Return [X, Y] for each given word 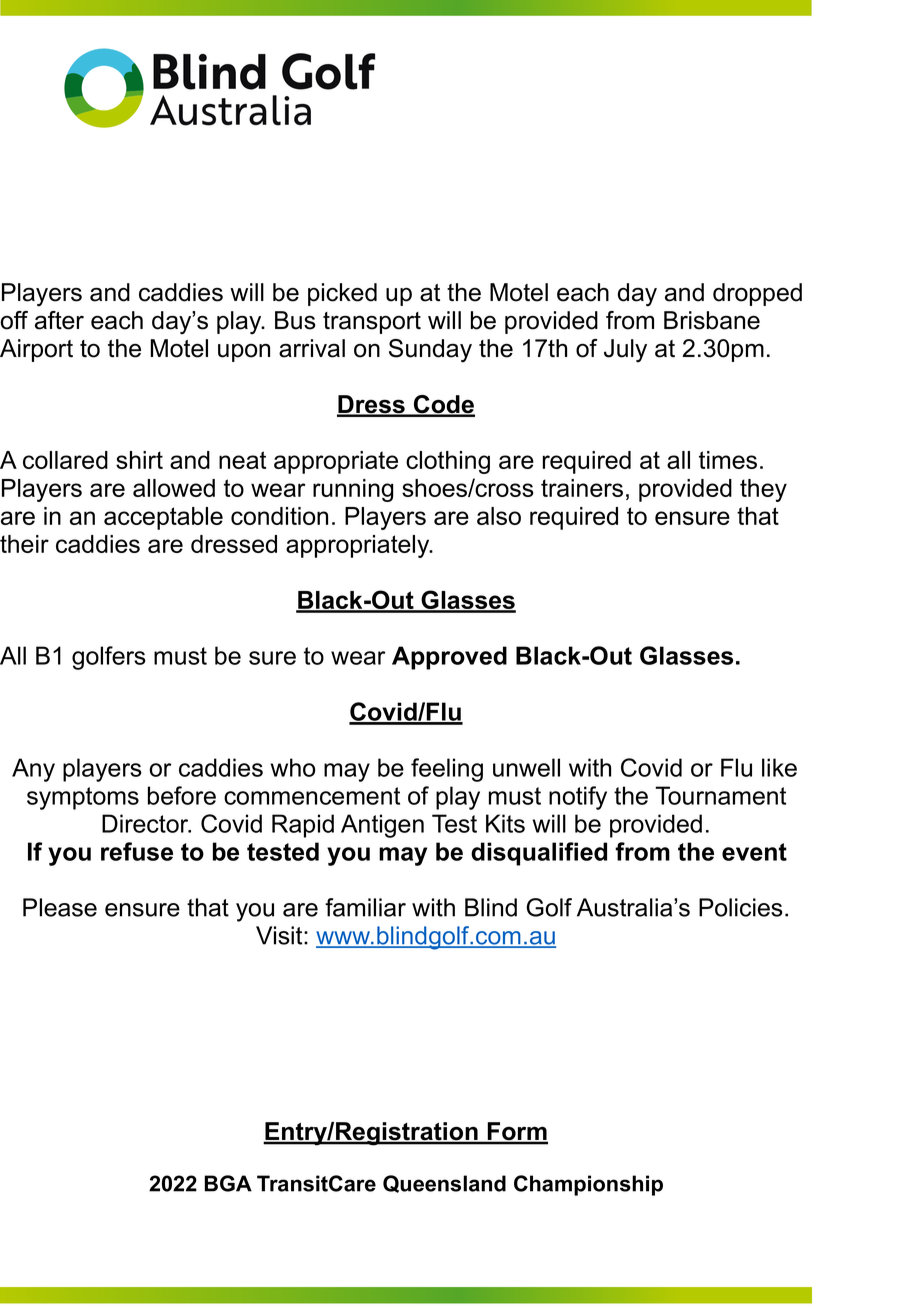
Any [33, 770]
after [59, 320]
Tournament [720, 795]
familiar [365, 907]
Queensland [444, 1184]
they [763, 490]
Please [60, 907]
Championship [588, 1185]
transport [372, 323]
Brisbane [712, 320]
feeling [447, 770]
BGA [228, 1183]
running [353, 490]
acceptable [163, 518]
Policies [741, 907]
